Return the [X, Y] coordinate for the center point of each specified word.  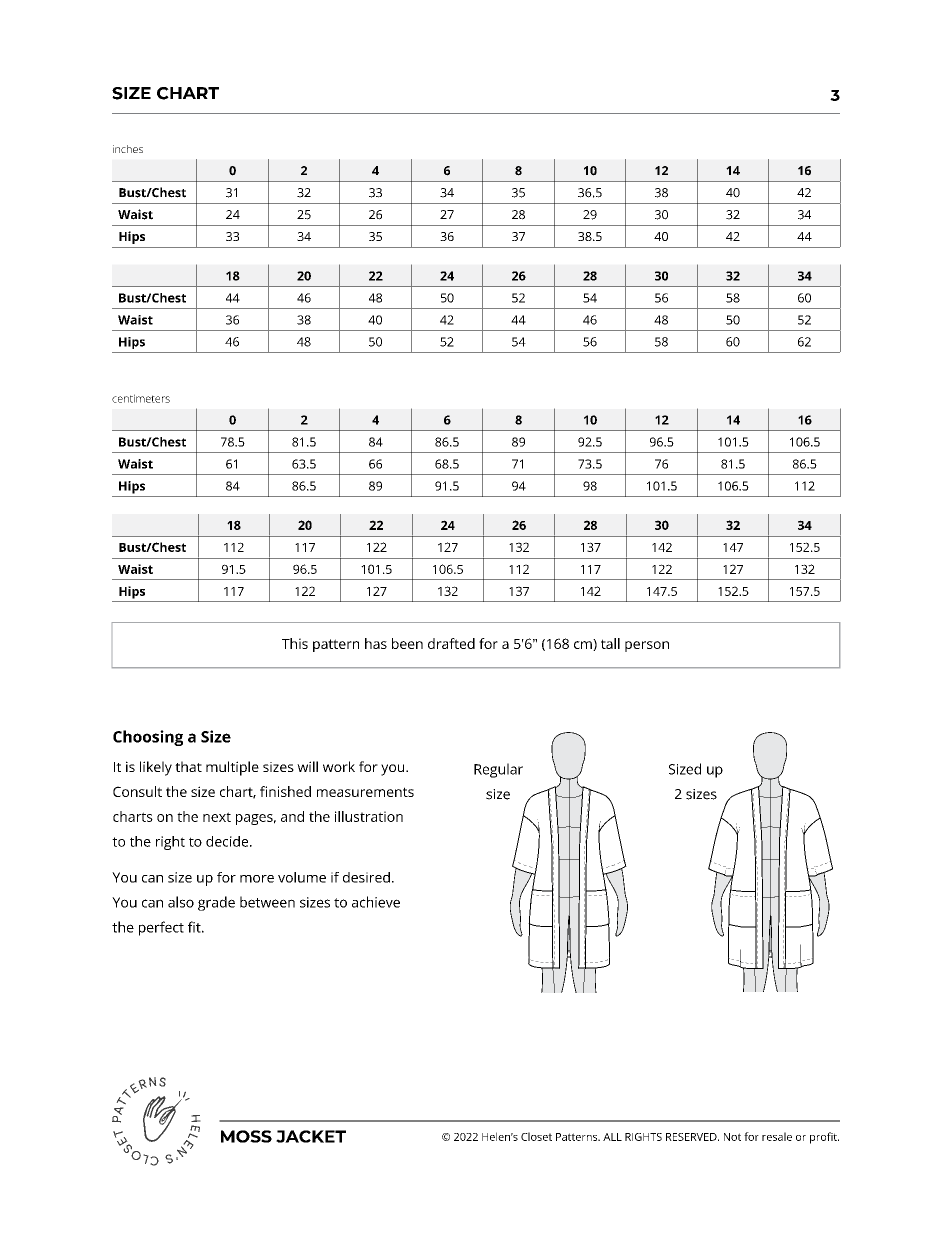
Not [732, 1137]
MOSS [246, 1136]
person [647, 646]
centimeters [141, 398]
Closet [536, 1136]
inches [128, 149]
